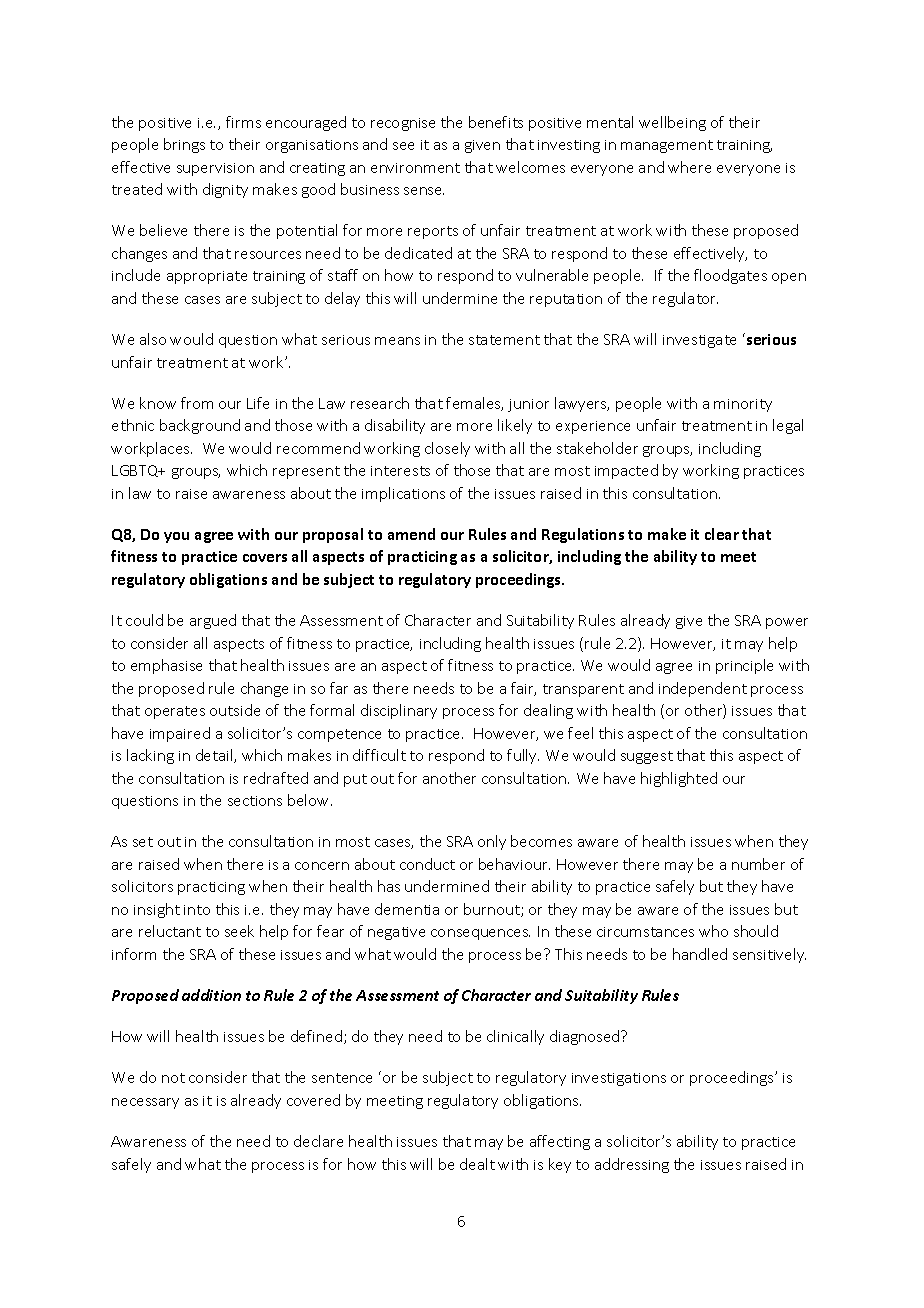  I want to click on where, so click(689, 167).
